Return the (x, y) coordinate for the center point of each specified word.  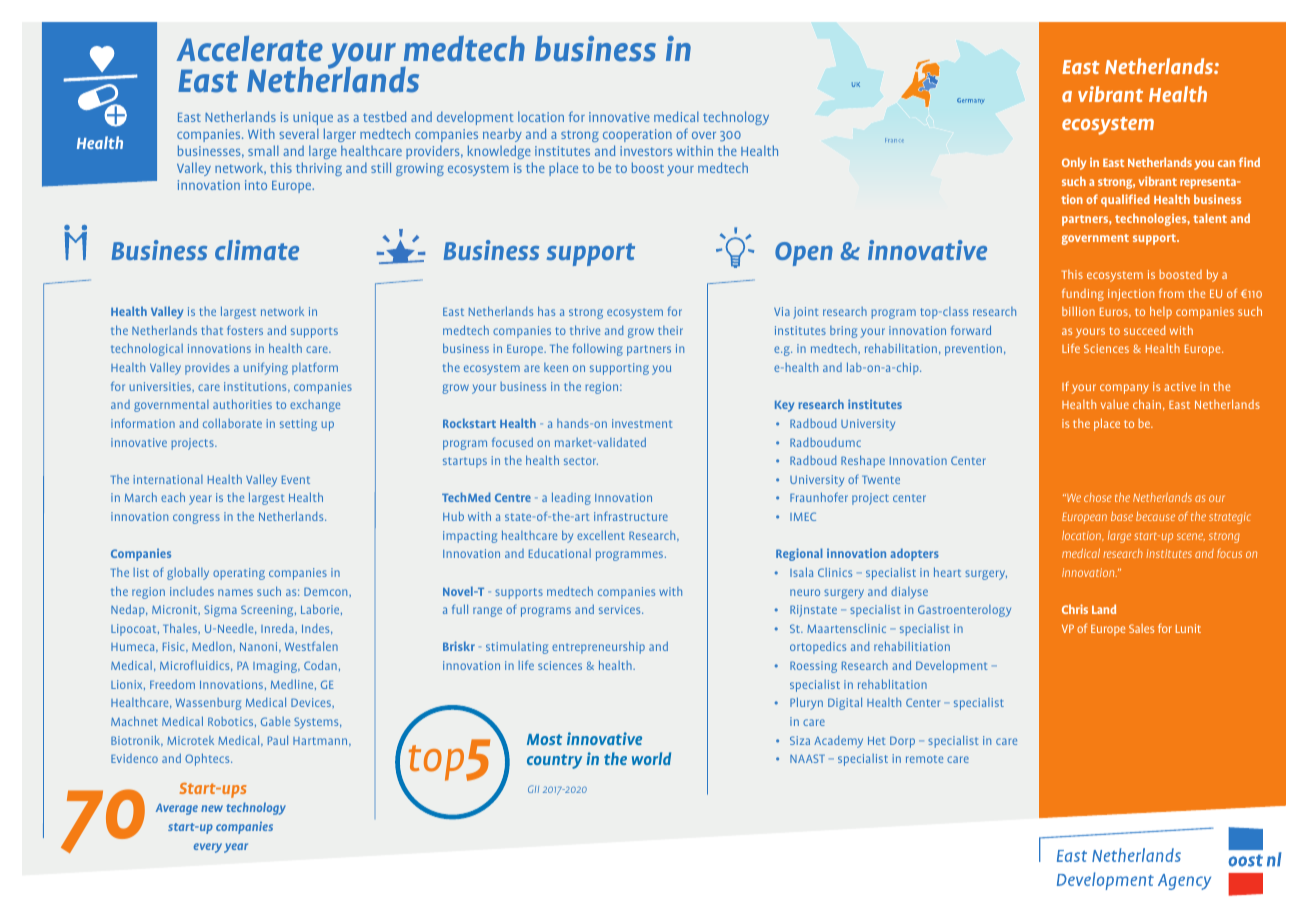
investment (642, 423)
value (1115, 404)
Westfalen (311, 646)
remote (924, 759)
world (651, 758)
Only (1074, 163)
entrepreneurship (598, 647)
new (212, 808)
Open (804, 254)
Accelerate (249, 49)
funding (1083, 294)
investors (646, 151)
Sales (1141, 628)
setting (298, 425)
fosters (245, 330)
